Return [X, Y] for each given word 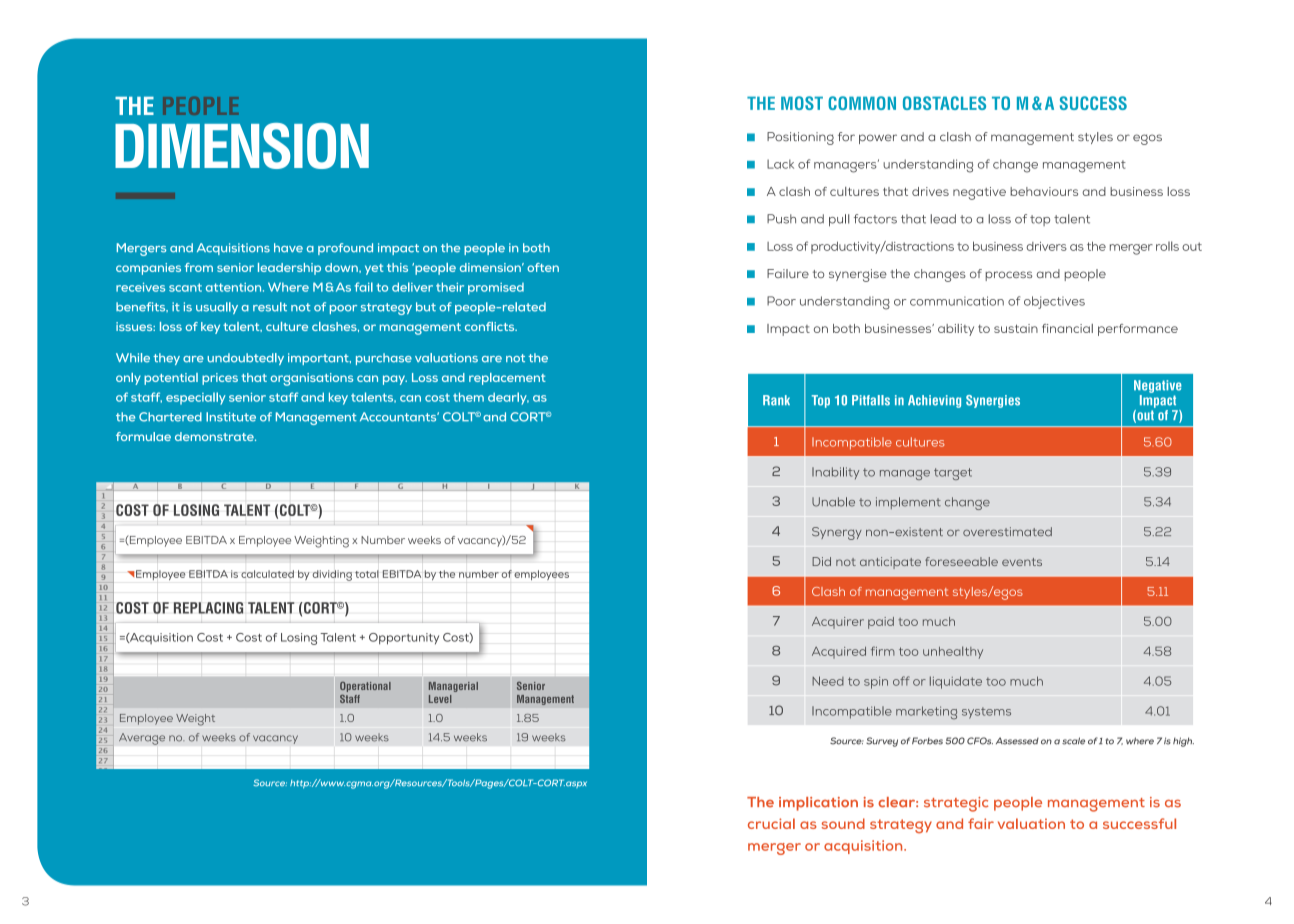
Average [142, 739]
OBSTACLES [944, 103]
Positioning [800, 138]
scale [1073, 741]
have [288, 248]
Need [828, 681]
